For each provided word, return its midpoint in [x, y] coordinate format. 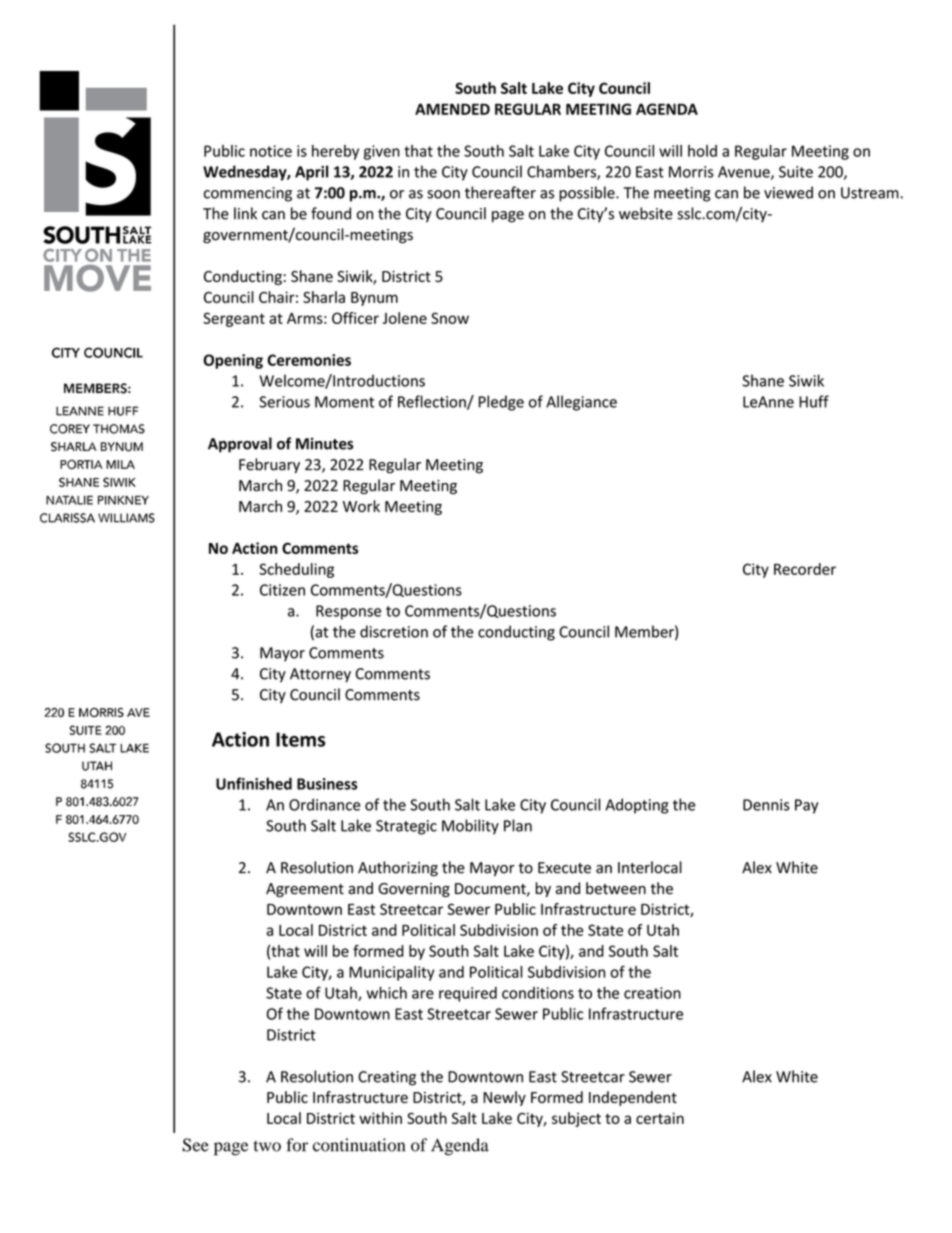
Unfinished [254, 783]
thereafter [500, 192]
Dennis [766, 805]
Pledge [501, 403]
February [269, 465]
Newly [504, 1098]
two [267, 1146]
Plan [518, 825]
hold [702, 151]
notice [271, 151]
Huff [814, 401]
